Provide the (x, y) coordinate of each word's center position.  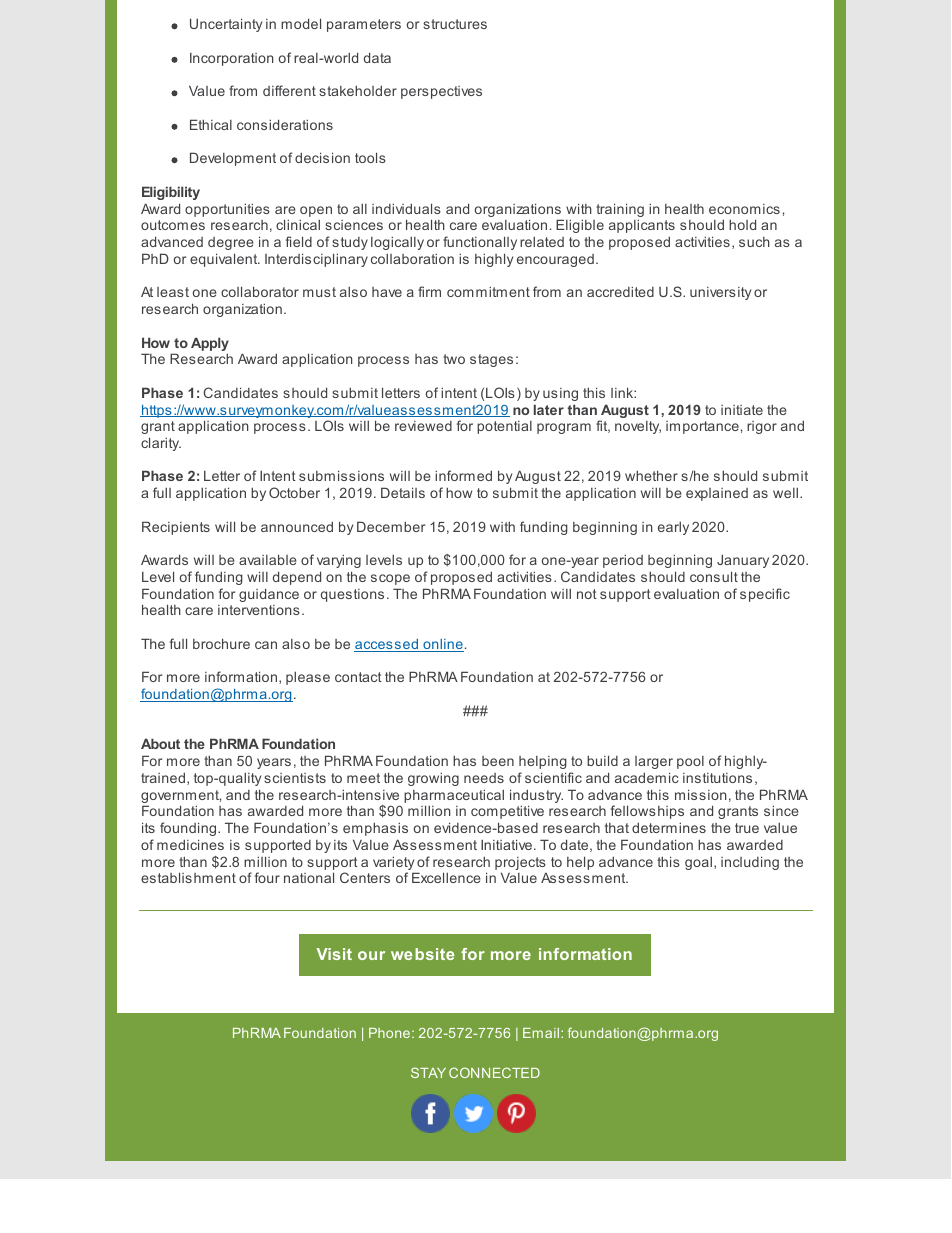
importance (702, 427)
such (754, 242)
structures (455, 24)
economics (744, 209)
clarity (161, 444)
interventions (259, 610)
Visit (334, 954)
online (442, 645)
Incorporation (232, 59)
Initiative (506, 844)
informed (463, 475)
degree (231, 243)
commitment (488, 291)
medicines (190, 844)
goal (700, 863)
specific (765, 595)
